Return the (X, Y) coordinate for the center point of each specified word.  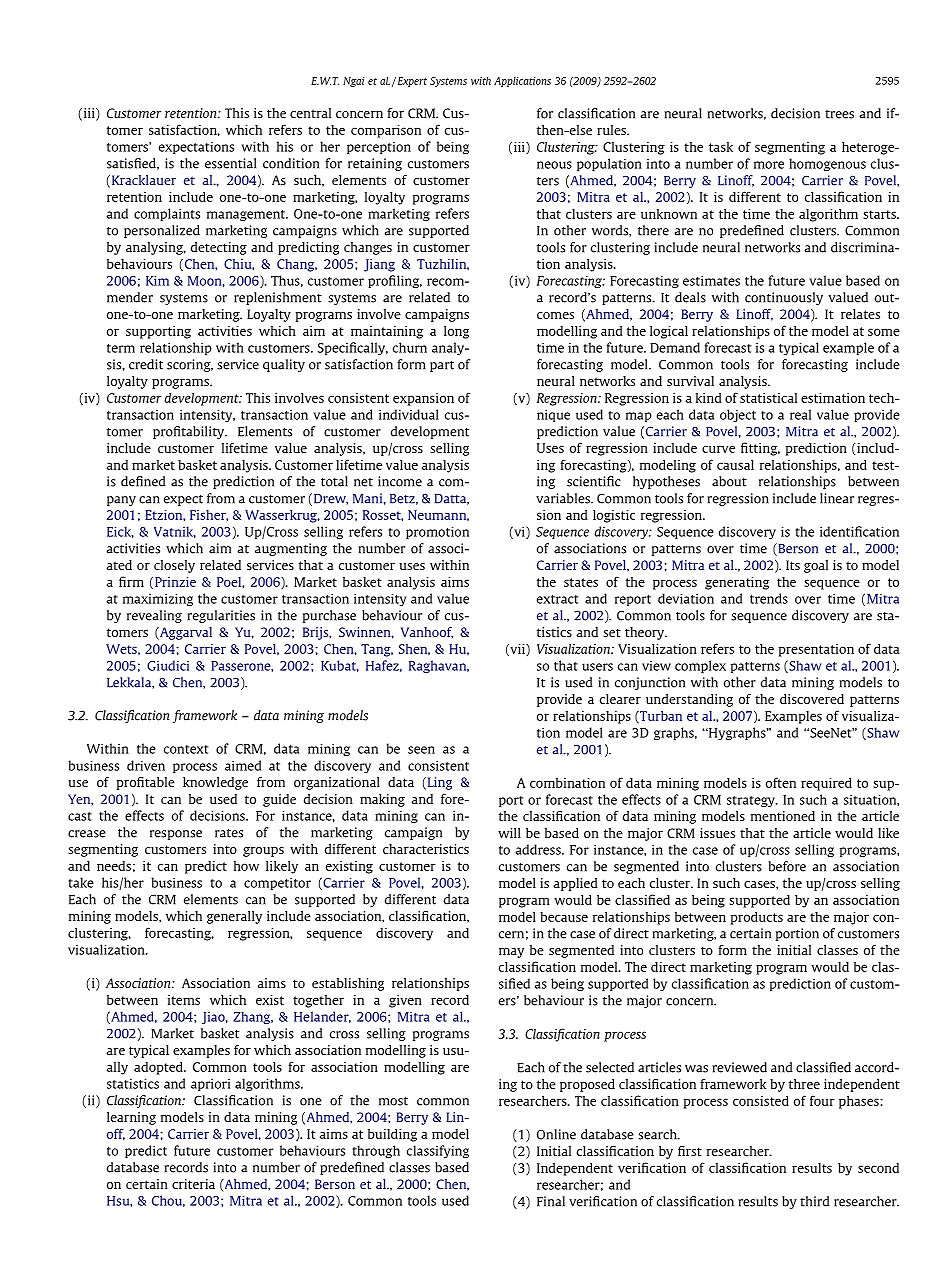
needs (114, 866)
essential (230, 163)
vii (517, 650)
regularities (221, 616)
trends (769, 598)
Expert (411, 82)
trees (839, 114)
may (511, 953)
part (442, 366)
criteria (193, 1184)
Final (551, 1201)
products (757, 918)
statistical (768, 398)
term (121, 348)
